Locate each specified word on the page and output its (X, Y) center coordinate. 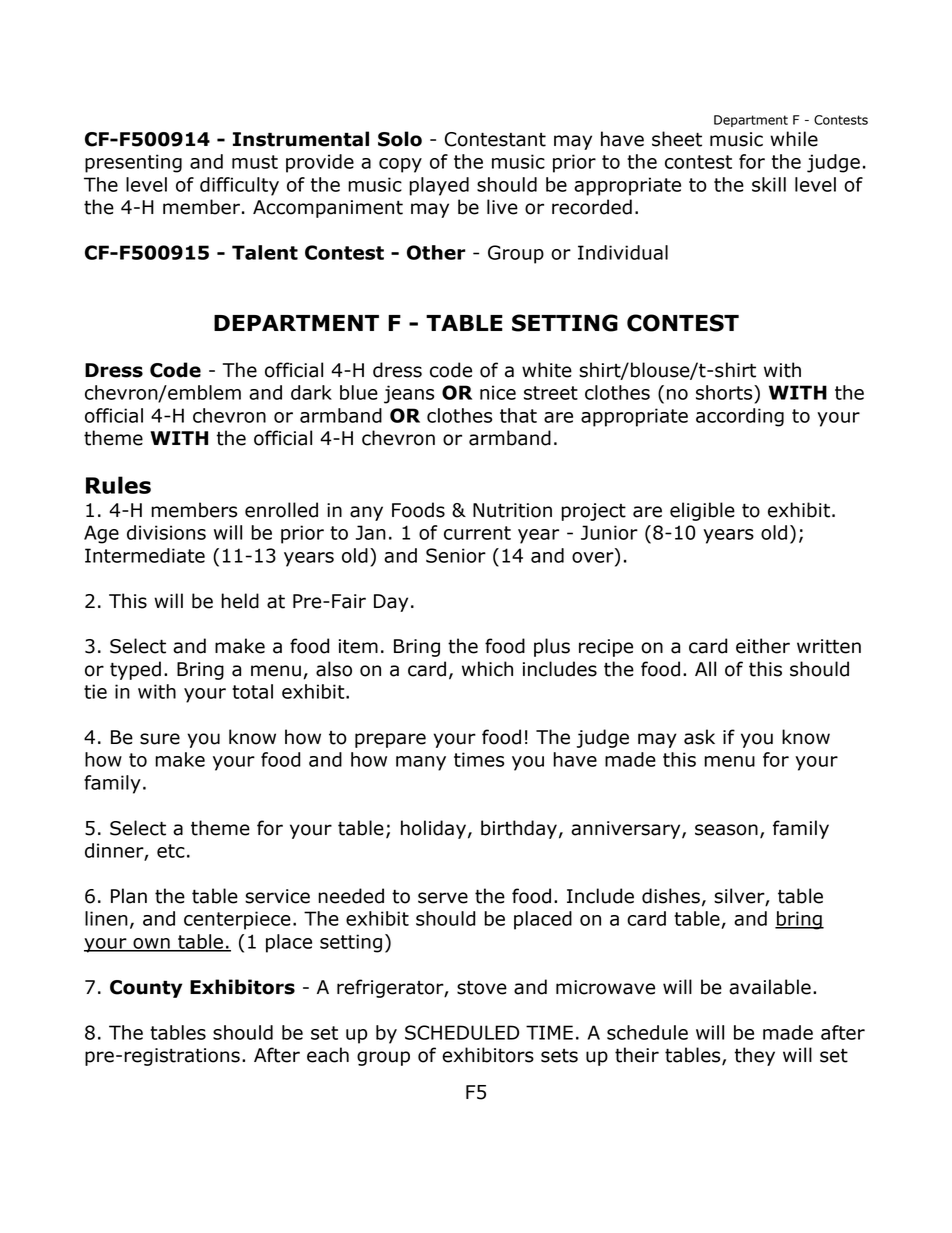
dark (311, 392)
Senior (456, 555)
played (439, 186)
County (146, 989)
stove (482, 988)
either (763, 646)
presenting (133, 163)
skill (769, 184)
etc (171, 851)
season (726, 830)
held (240, 601)
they (755, 1056)
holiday (433, 829)
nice (498, 392)
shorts (725, 392)
